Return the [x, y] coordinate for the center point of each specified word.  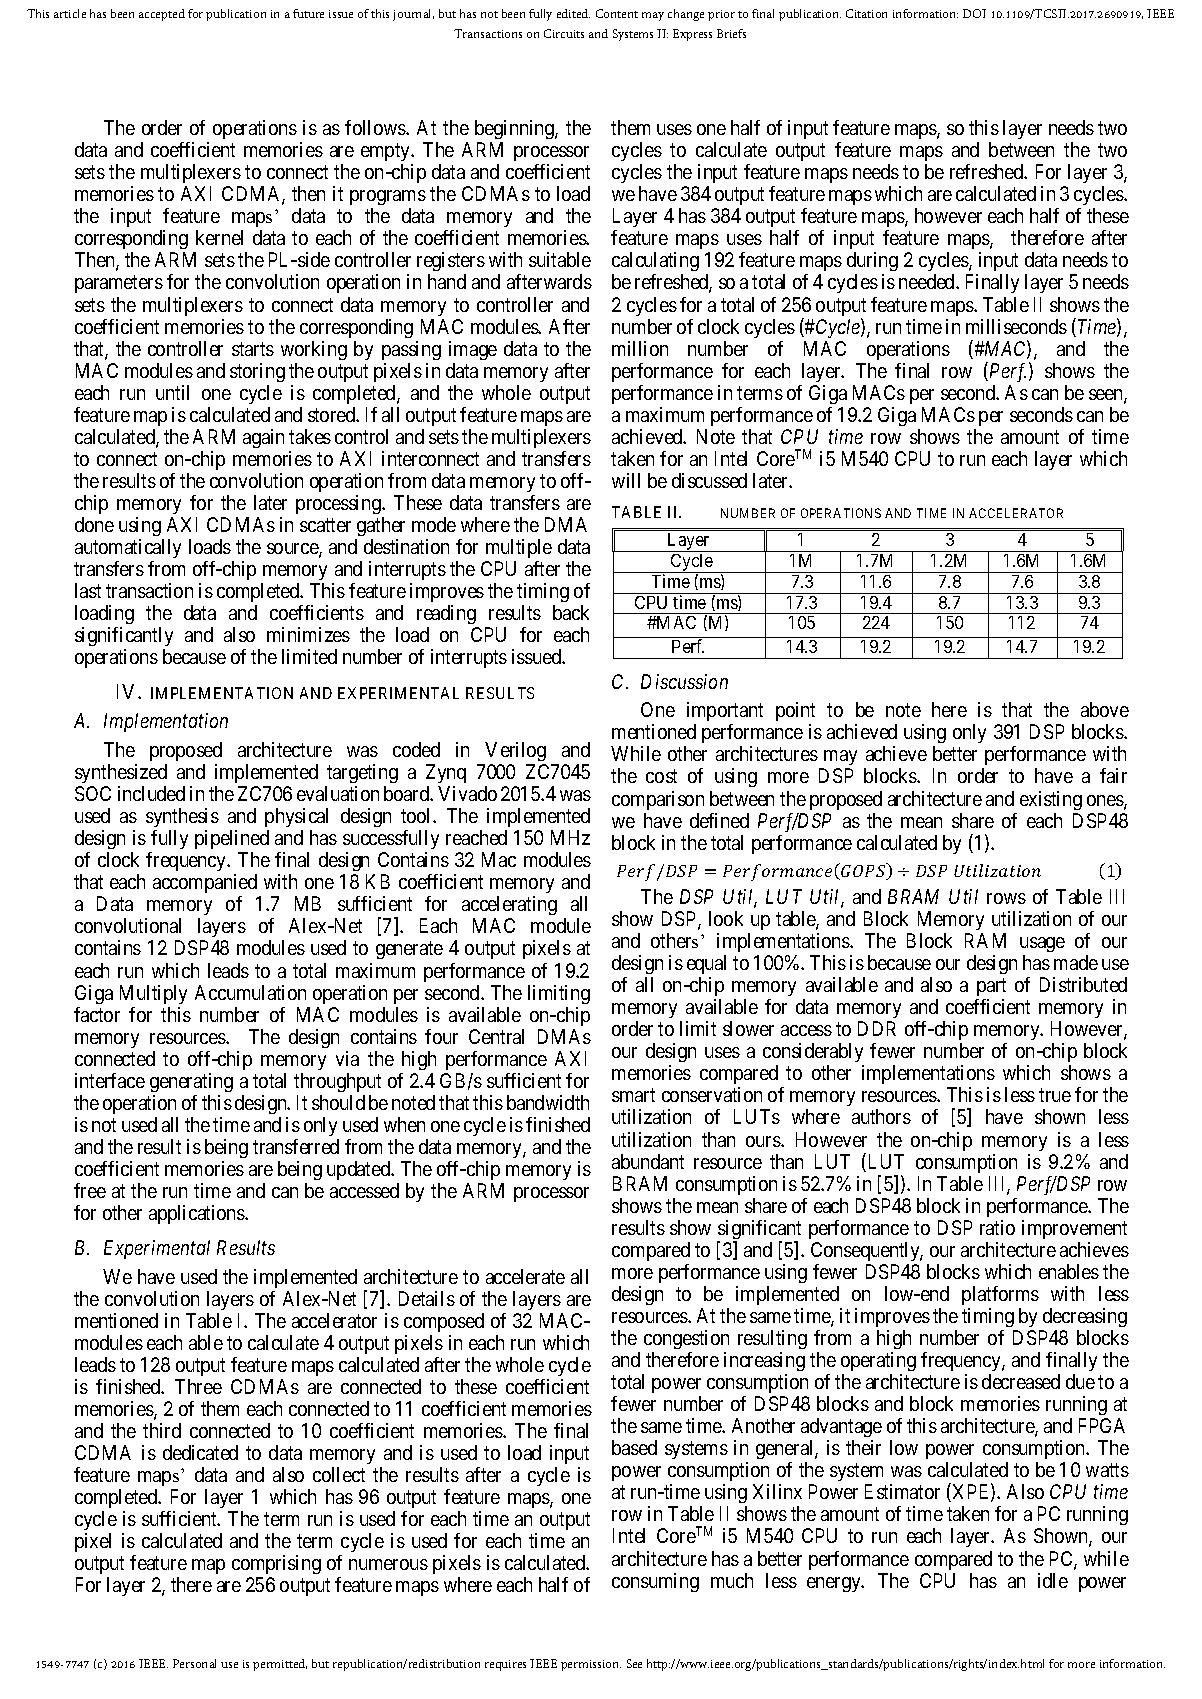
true [1055, 1095]
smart [633, 1095]
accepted [162, 15]
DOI [974, 13]
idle [1053, 1580]
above [1105, 709]
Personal [194, 1663]
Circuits [564, 33]
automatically [128, 548]
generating [191, 1082]
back [571, 612]
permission [591, 1665]
